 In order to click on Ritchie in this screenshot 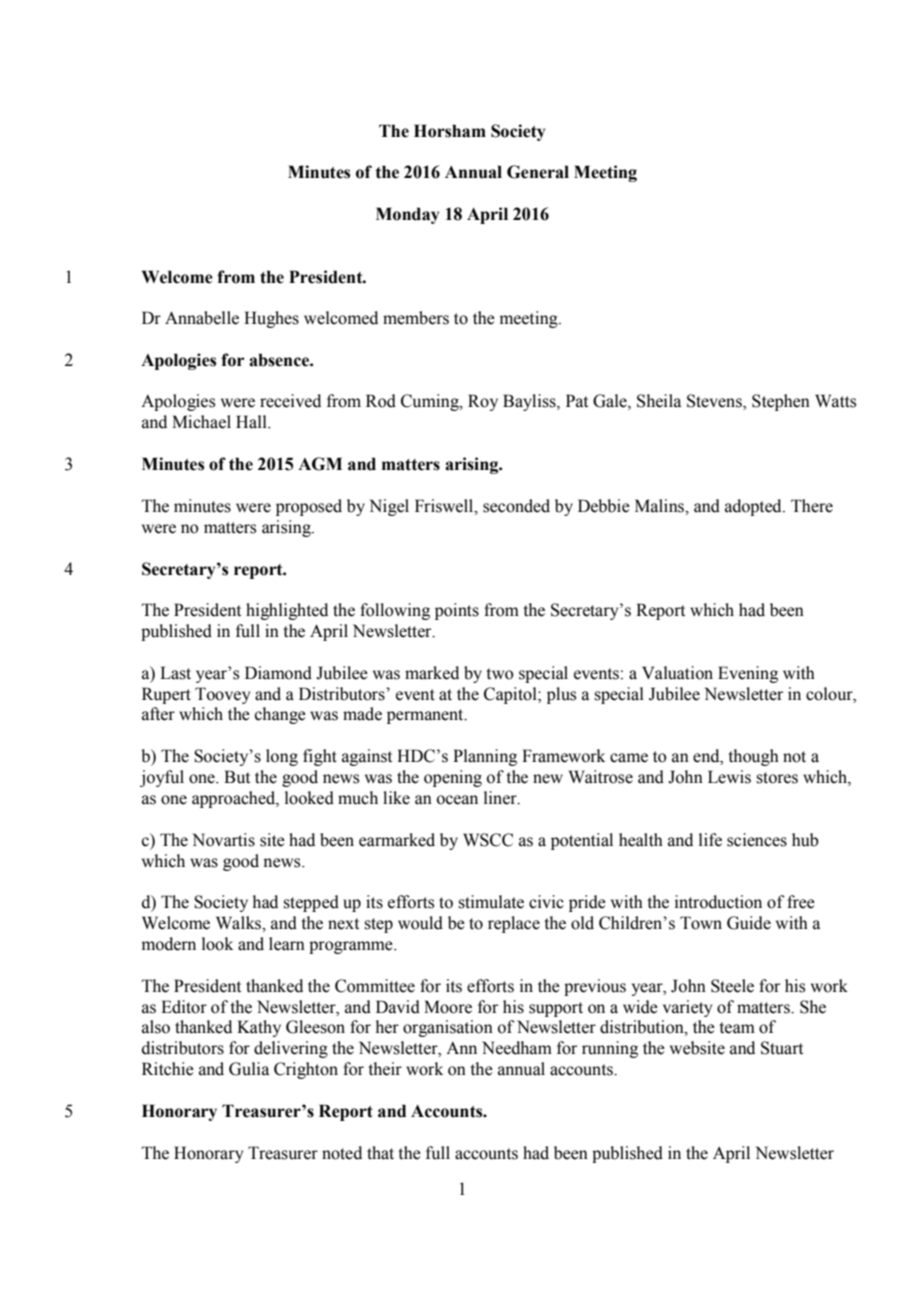, I will do `click(168, 1069)`.
